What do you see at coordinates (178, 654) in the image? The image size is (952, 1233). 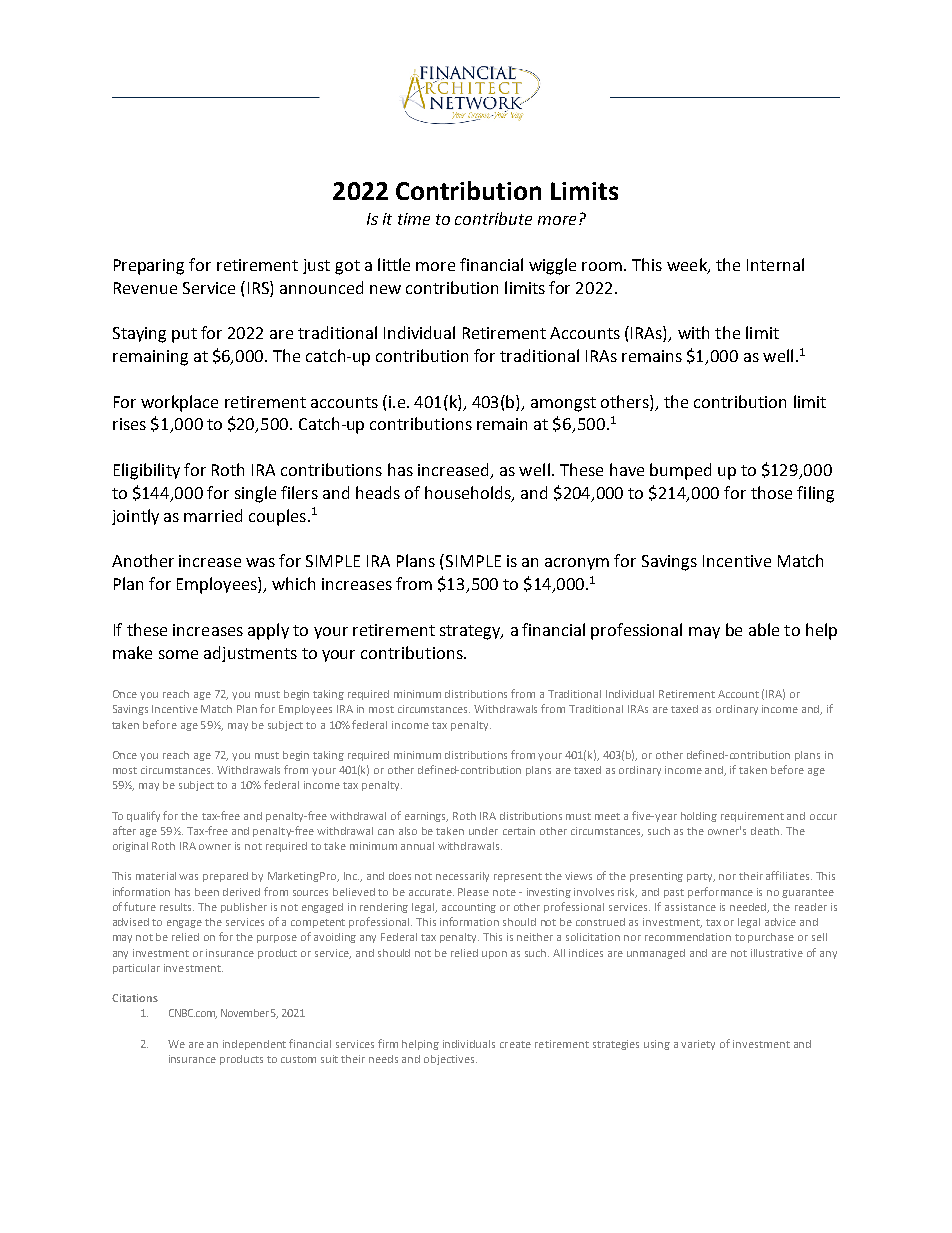 I see `some` at bounding box center [178, 654].
